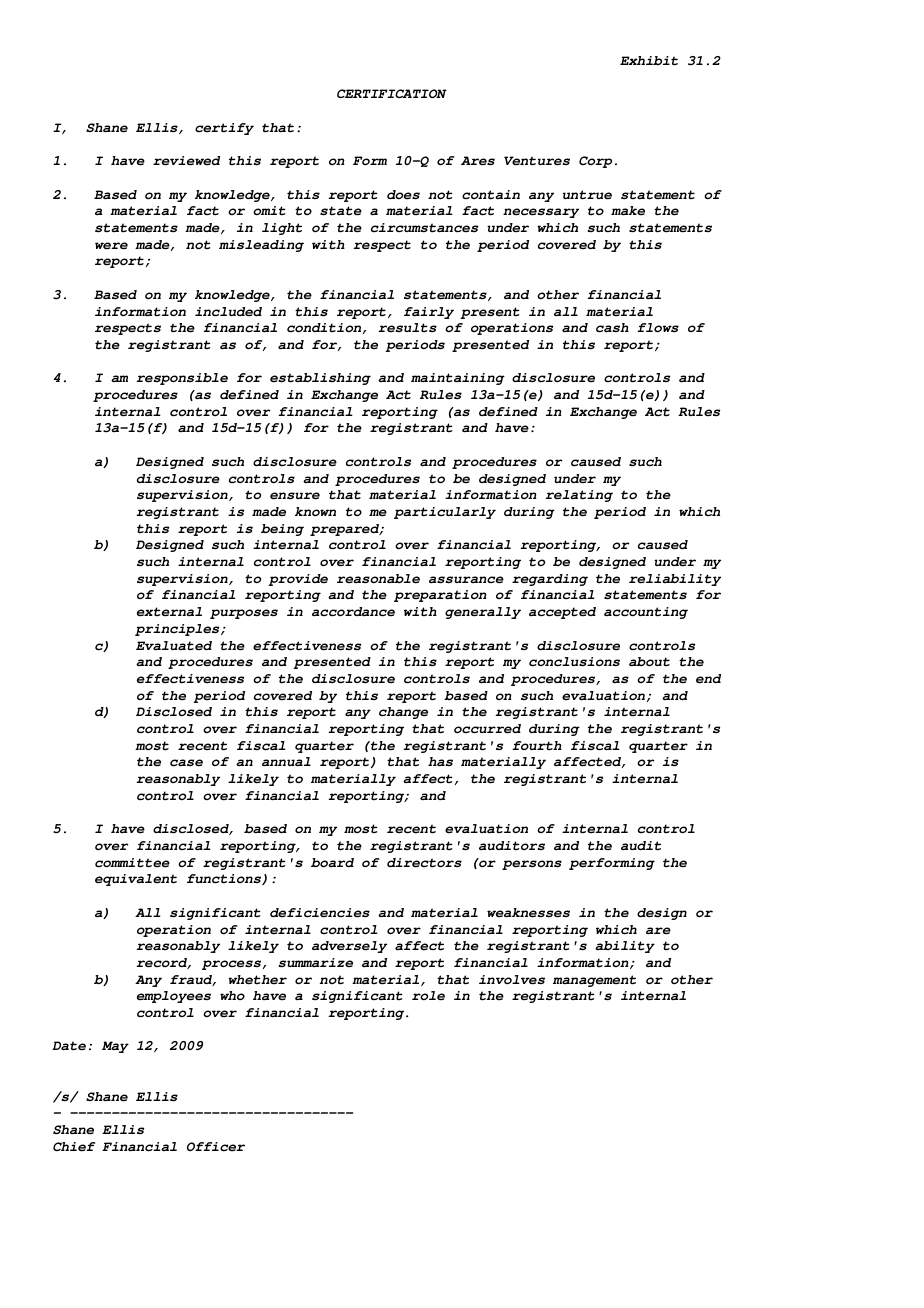  I want to click on accounting, so click(646, 613).
